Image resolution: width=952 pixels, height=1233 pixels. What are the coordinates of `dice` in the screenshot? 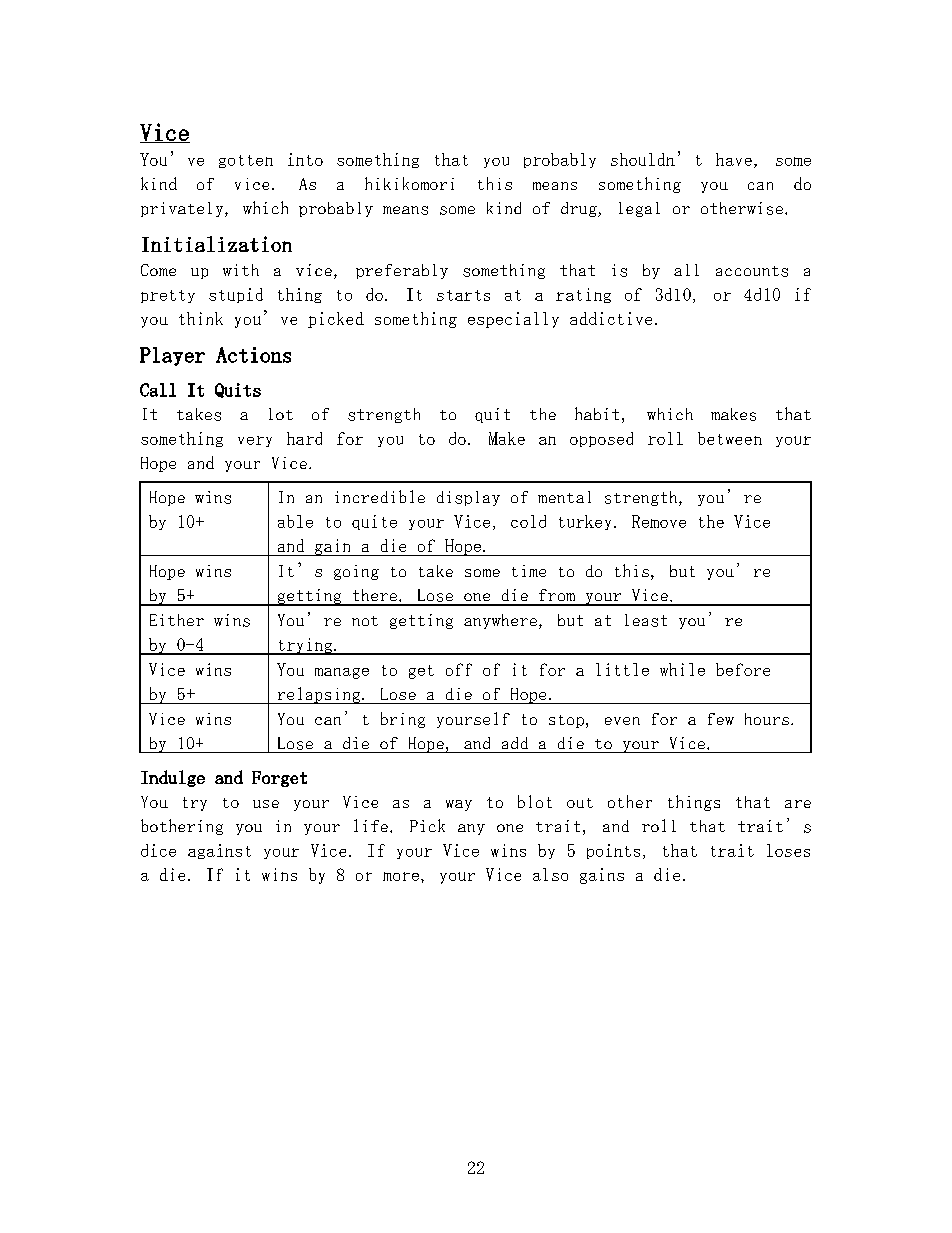 It's located at (158, 850).
